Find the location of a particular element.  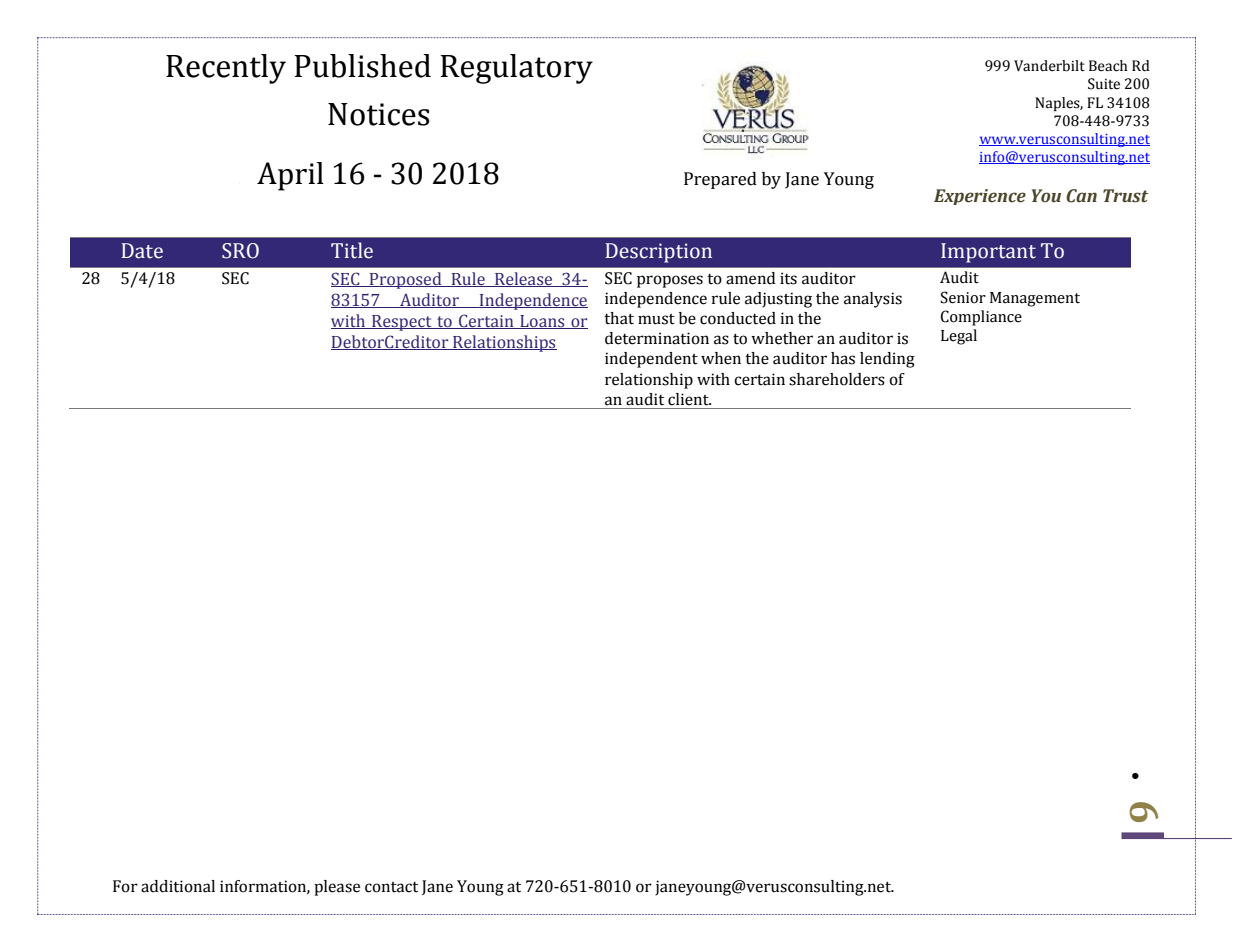

contact is located at coordinates (391, 887).
